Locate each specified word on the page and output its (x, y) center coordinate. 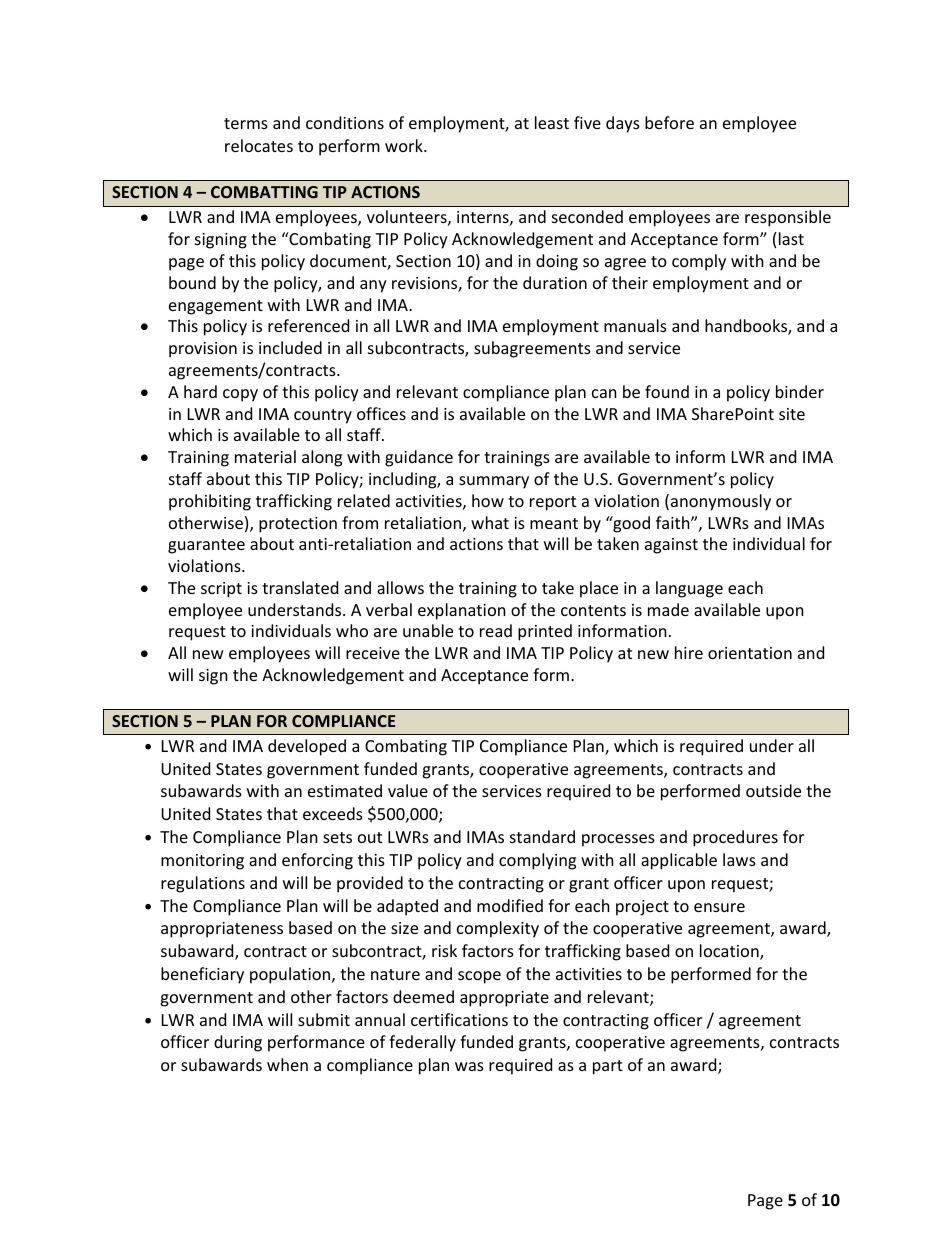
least (552, 122)
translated (300, 587)
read (496, 630)
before (669, 122)
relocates (259, 145)
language (689, 589)
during (238, 1043)
